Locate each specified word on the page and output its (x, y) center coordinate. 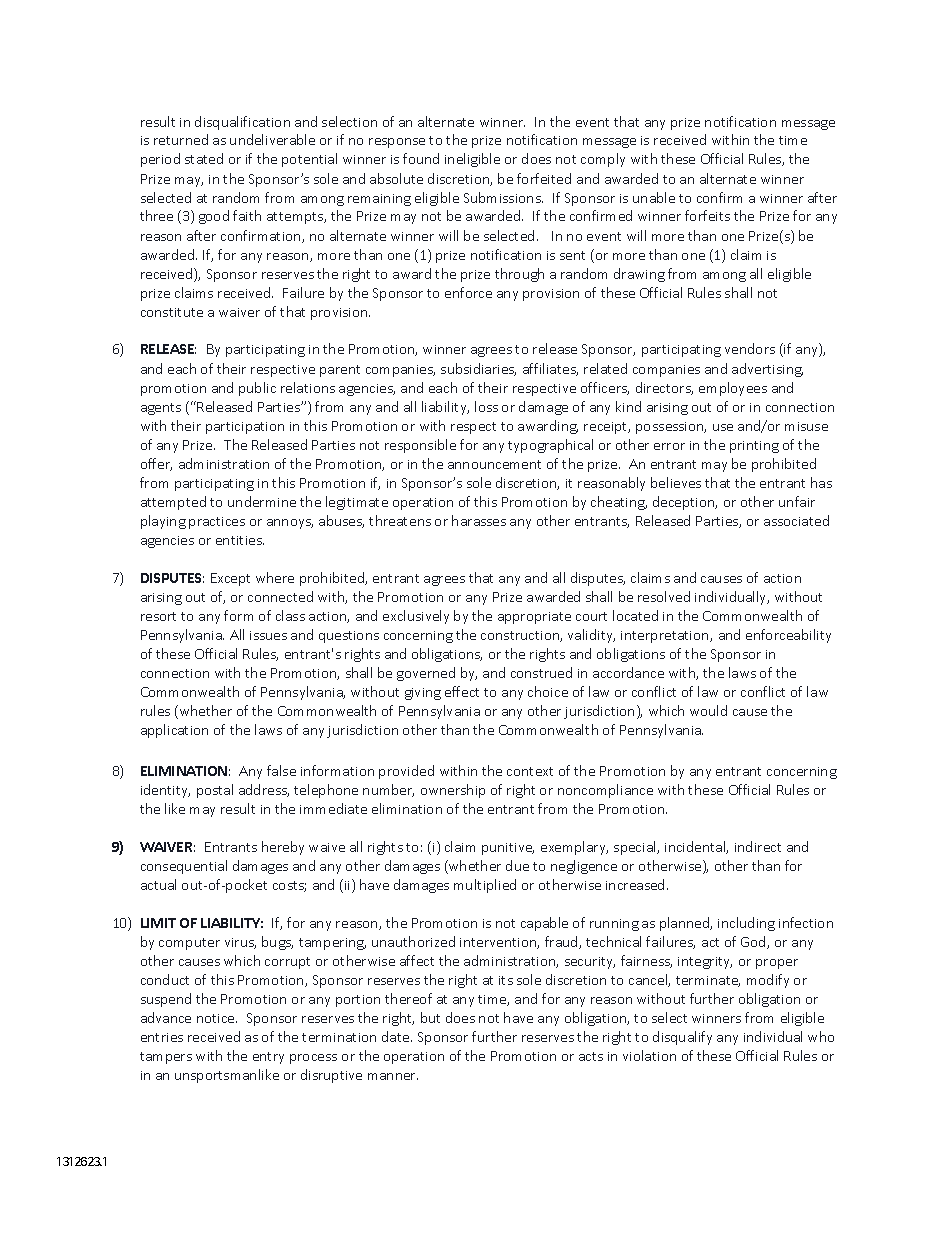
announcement (494, 464)
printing (754, 447)
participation (245, 428)
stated (204, 158)
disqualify (682, 1038)
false (281, 770)
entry (268, 1058)
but (430, 1017)
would (708, 710)
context (530, 771)
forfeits (707, 215)
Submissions (503, 197)
